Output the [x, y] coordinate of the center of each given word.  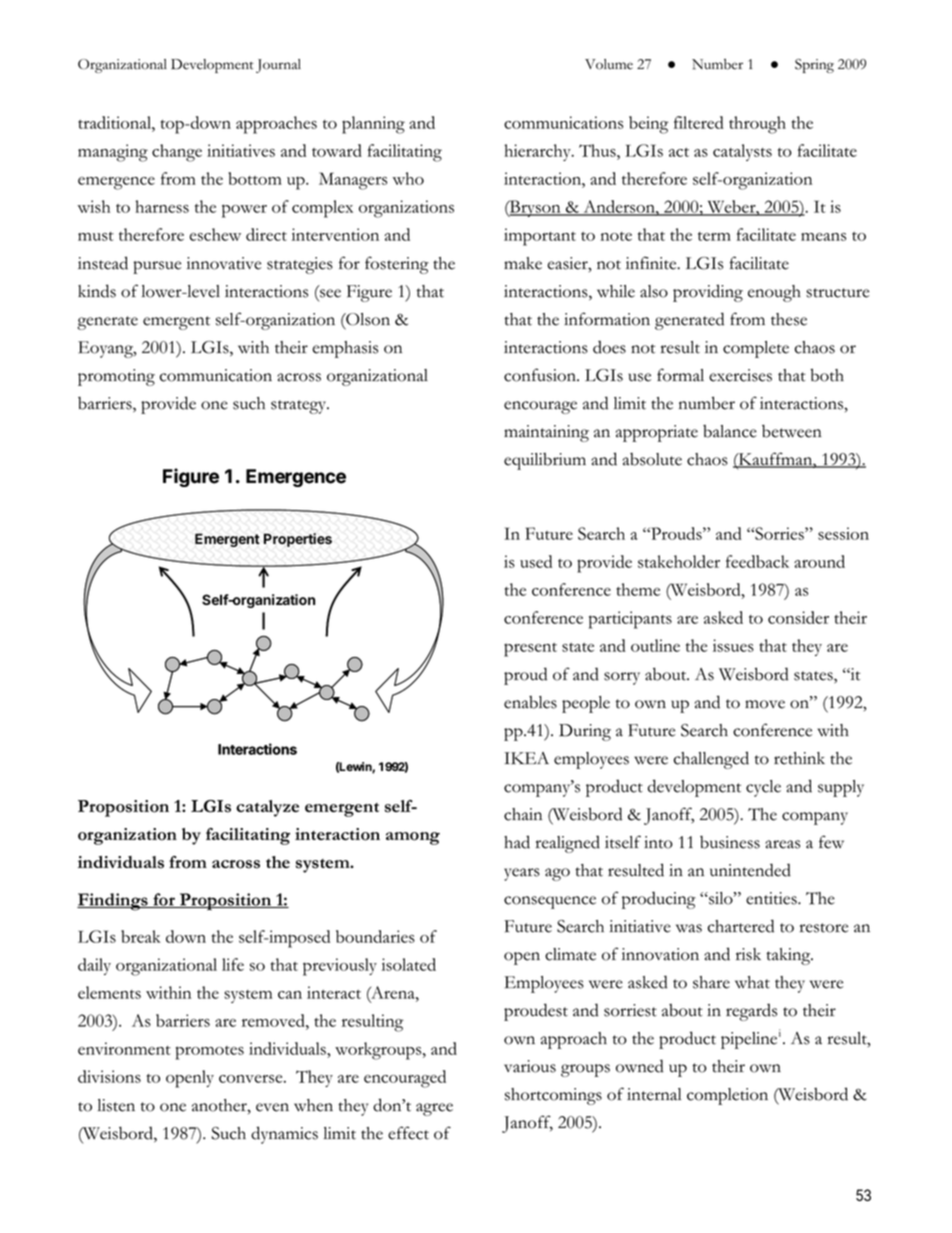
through [757, 125]
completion [727, 1096]
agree [434, 1109]
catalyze [267, 808]
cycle [763, 788]
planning [373, 125]
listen [116, 1105]
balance [730, 431]
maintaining [546, 433]
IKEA [526, 758]
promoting [116, 377]
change [177, 153]
